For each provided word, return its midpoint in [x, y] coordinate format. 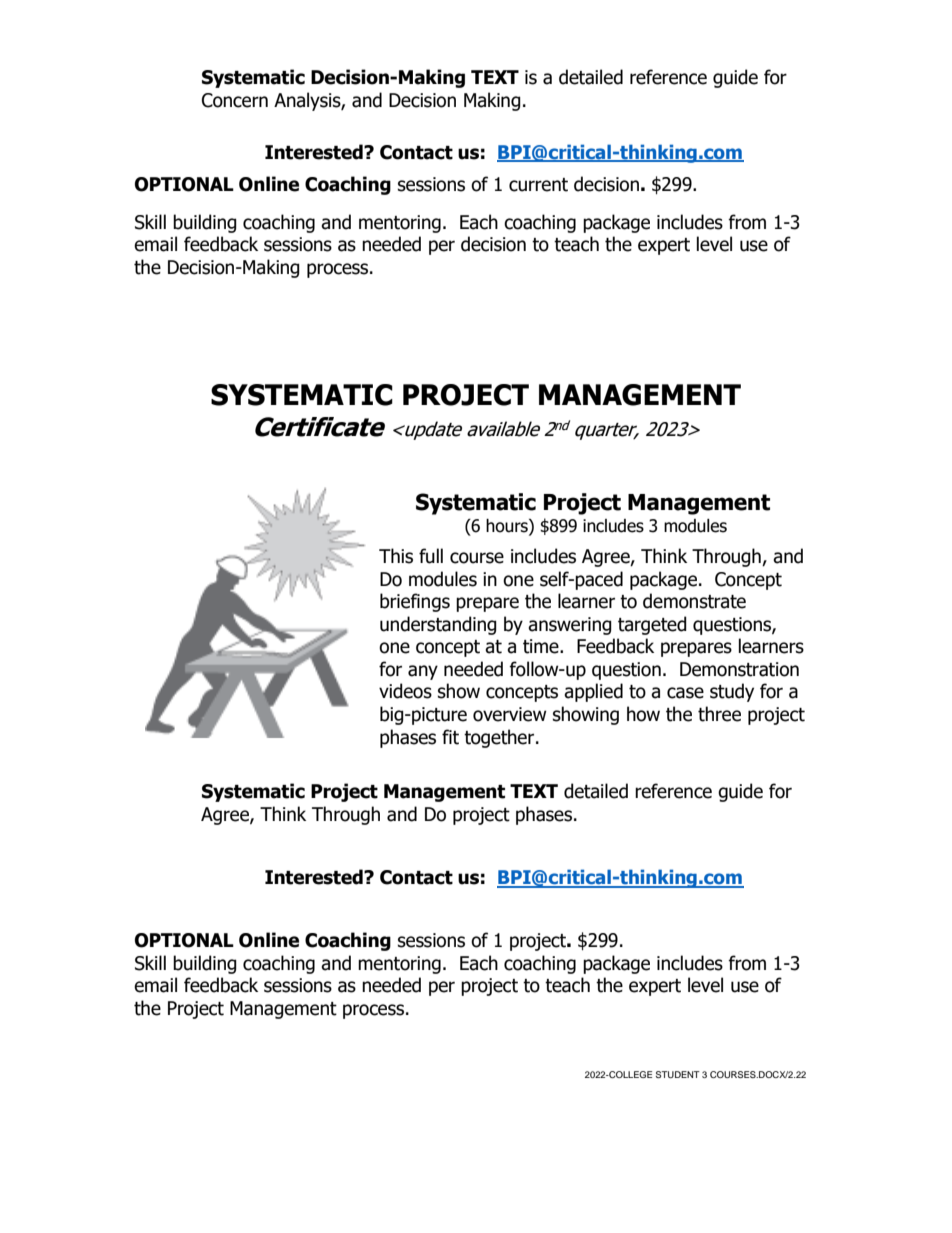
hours [508, 526]
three [719, 714]
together [500, 738]
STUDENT [678, 1074]
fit [450, 737]
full [431, 556]
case [685, 693]
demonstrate [694, 601]
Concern [235, 100]
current [538, 185]
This [396, 556]
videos [405, 691]
